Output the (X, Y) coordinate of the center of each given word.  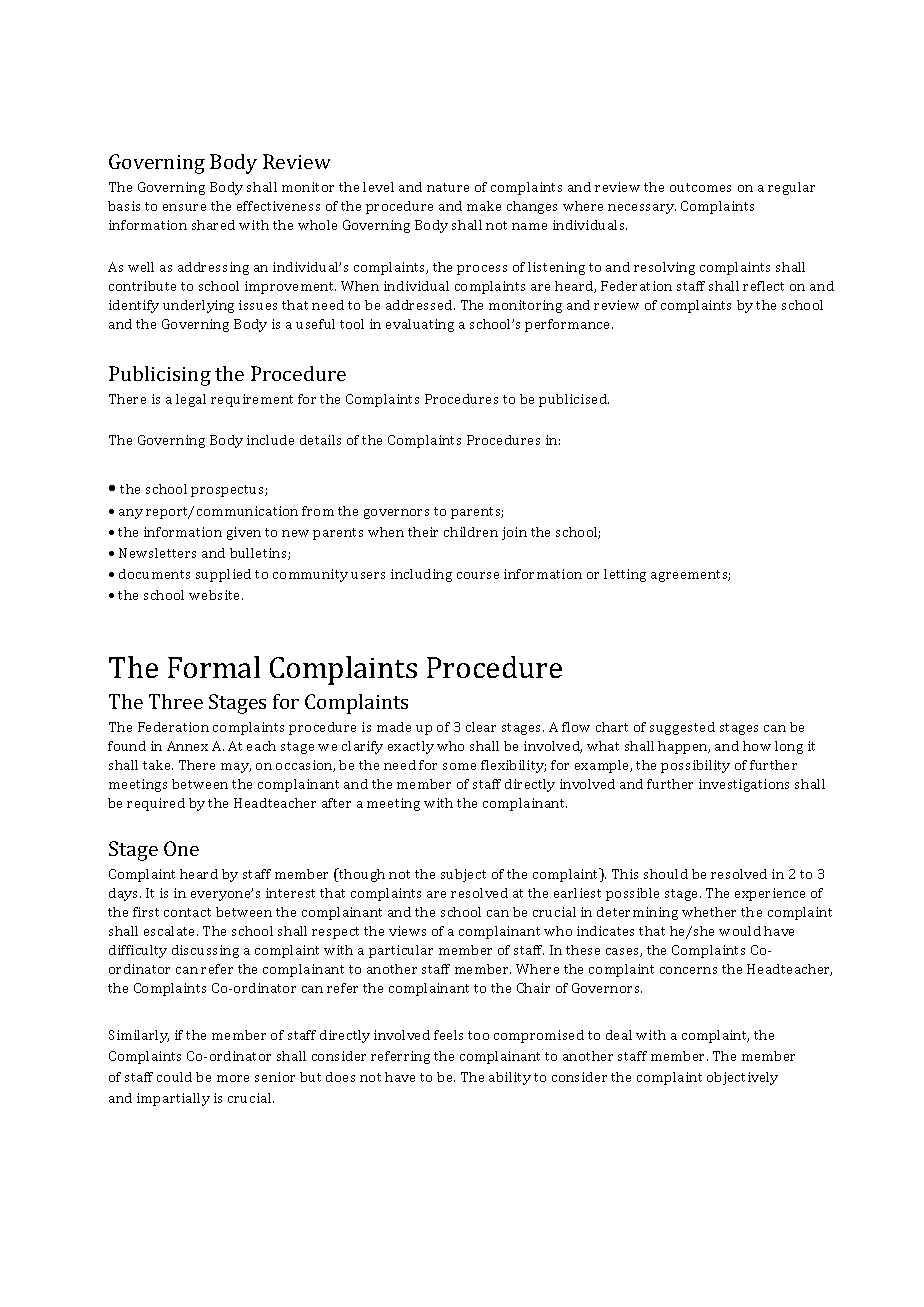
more (233, 1078)
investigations (744, 785)
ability (510, 1078)
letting (625, 575)
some (459, 766)
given (244, 533)
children (471, 532)
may (236, 768)
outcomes (700, 187)
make (484, 206)
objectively (742, 1078)
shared (213, 225)
